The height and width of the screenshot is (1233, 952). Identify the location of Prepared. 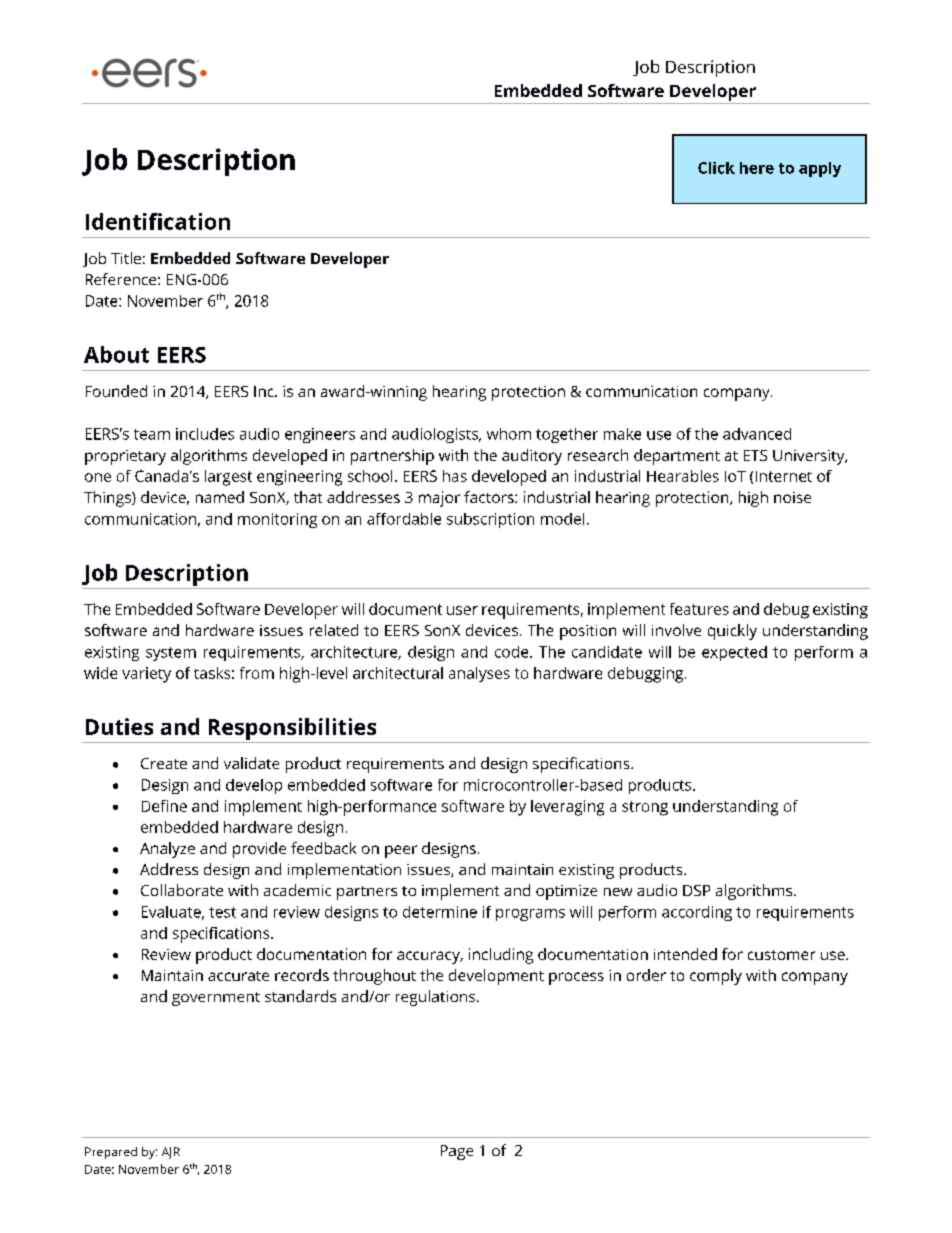
(111, 1153).
